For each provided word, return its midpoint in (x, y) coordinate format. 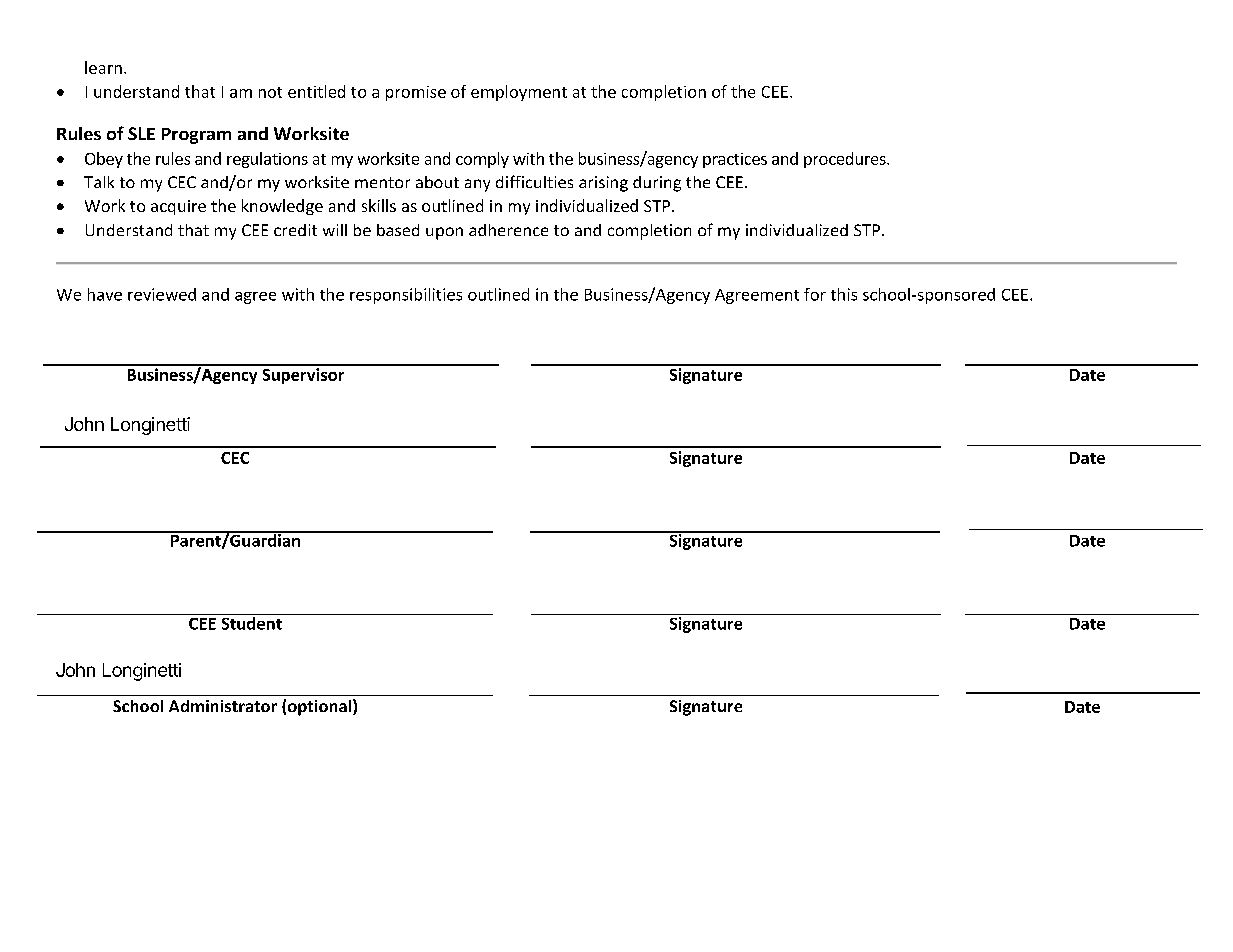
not (270, 92)
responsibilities (406, 296)
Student (251, 622)
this (844, 294)
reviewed (162, 294)
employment (519, 93)
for (815, 294)
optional (321, 707)
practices (735, 160)
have (105, 294)
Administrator (223, 706)
